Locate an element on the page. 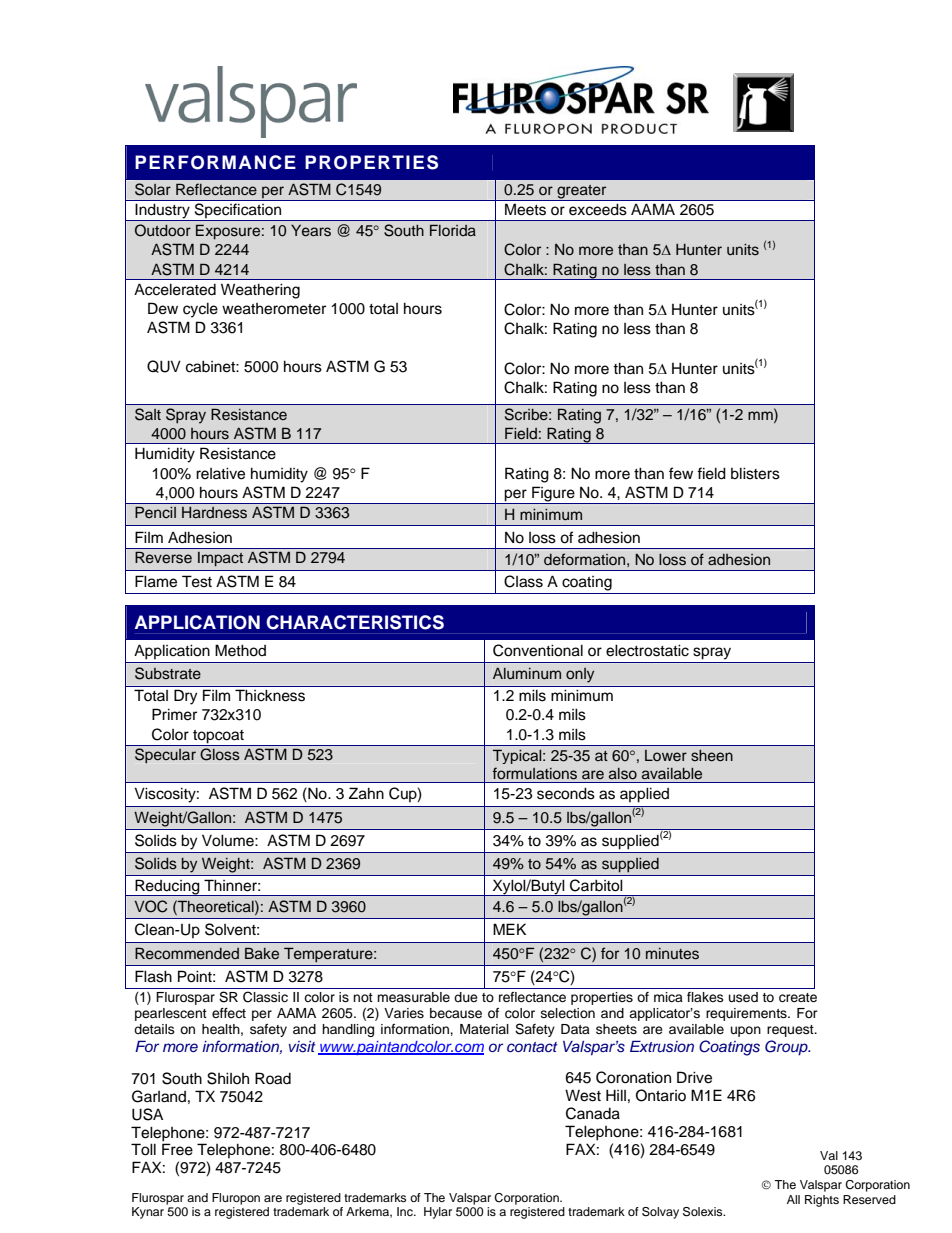 This image has width=952, height=1233. Thickness is located at coordinates (270, 695).
